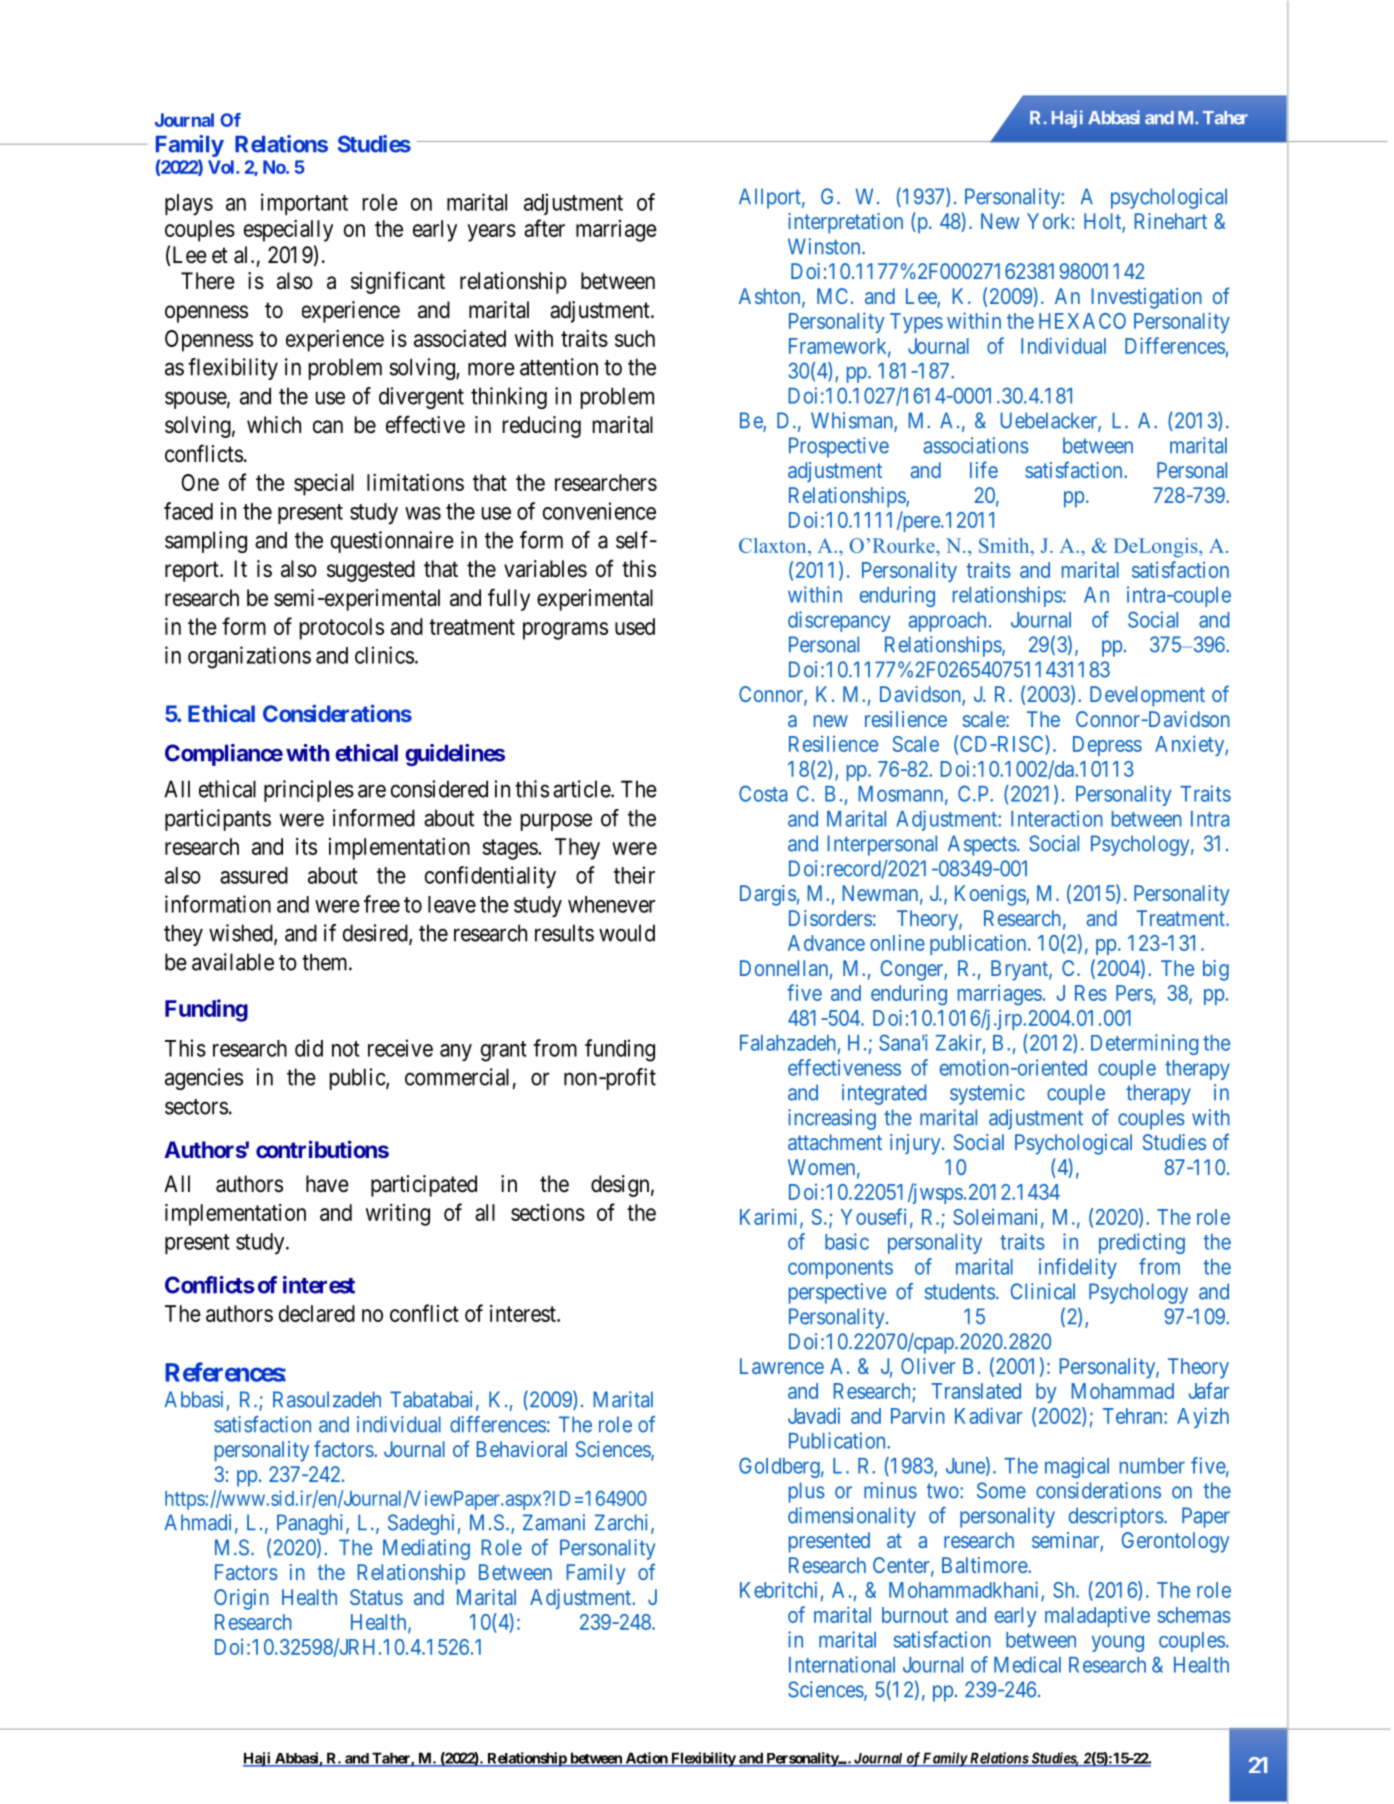  What do you see at coordinates (842, 1664) in the image?
I see `International` at bounding box center [842, 1664].
